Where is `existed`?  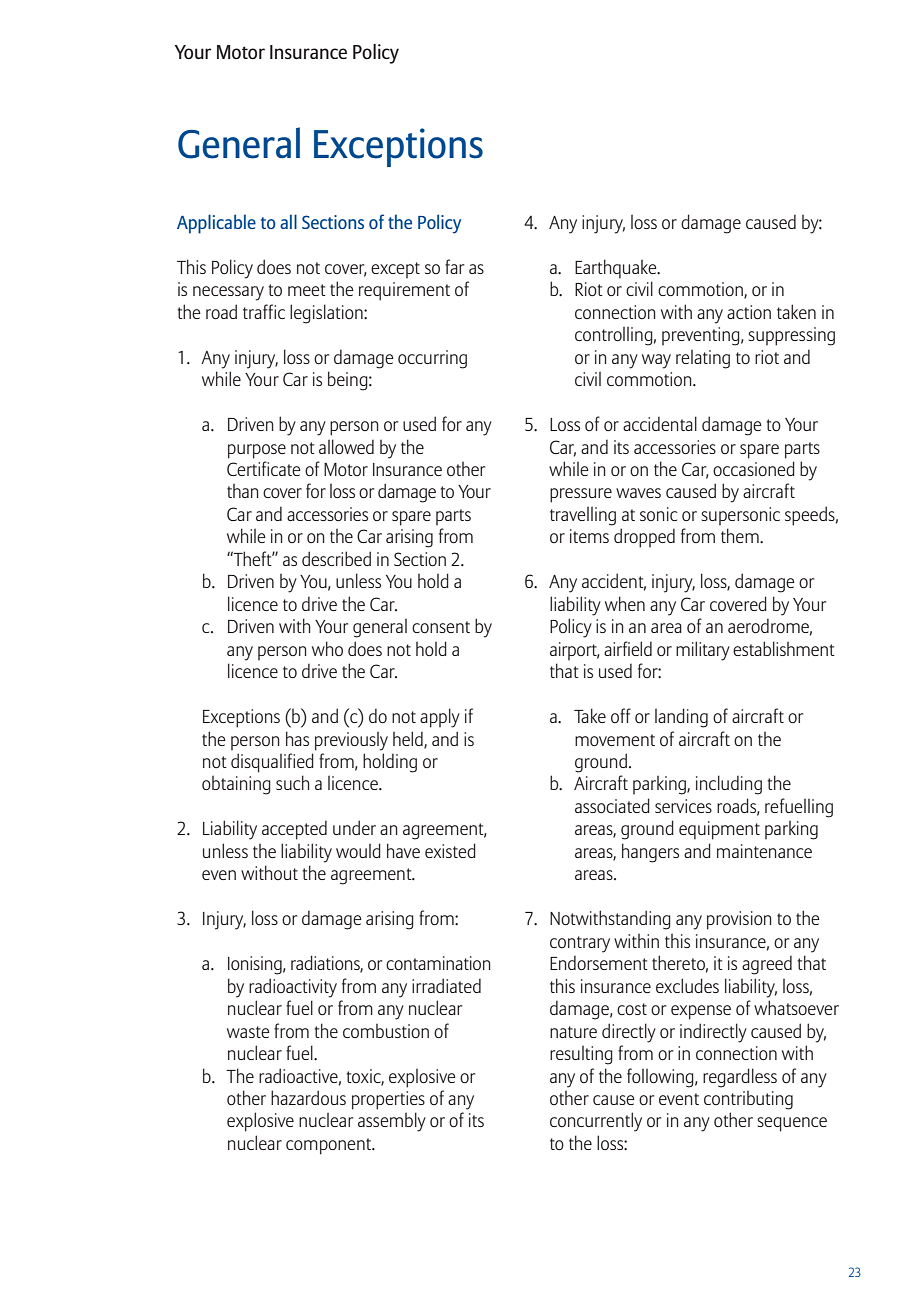
existed is located at coordinates (450, 850).
